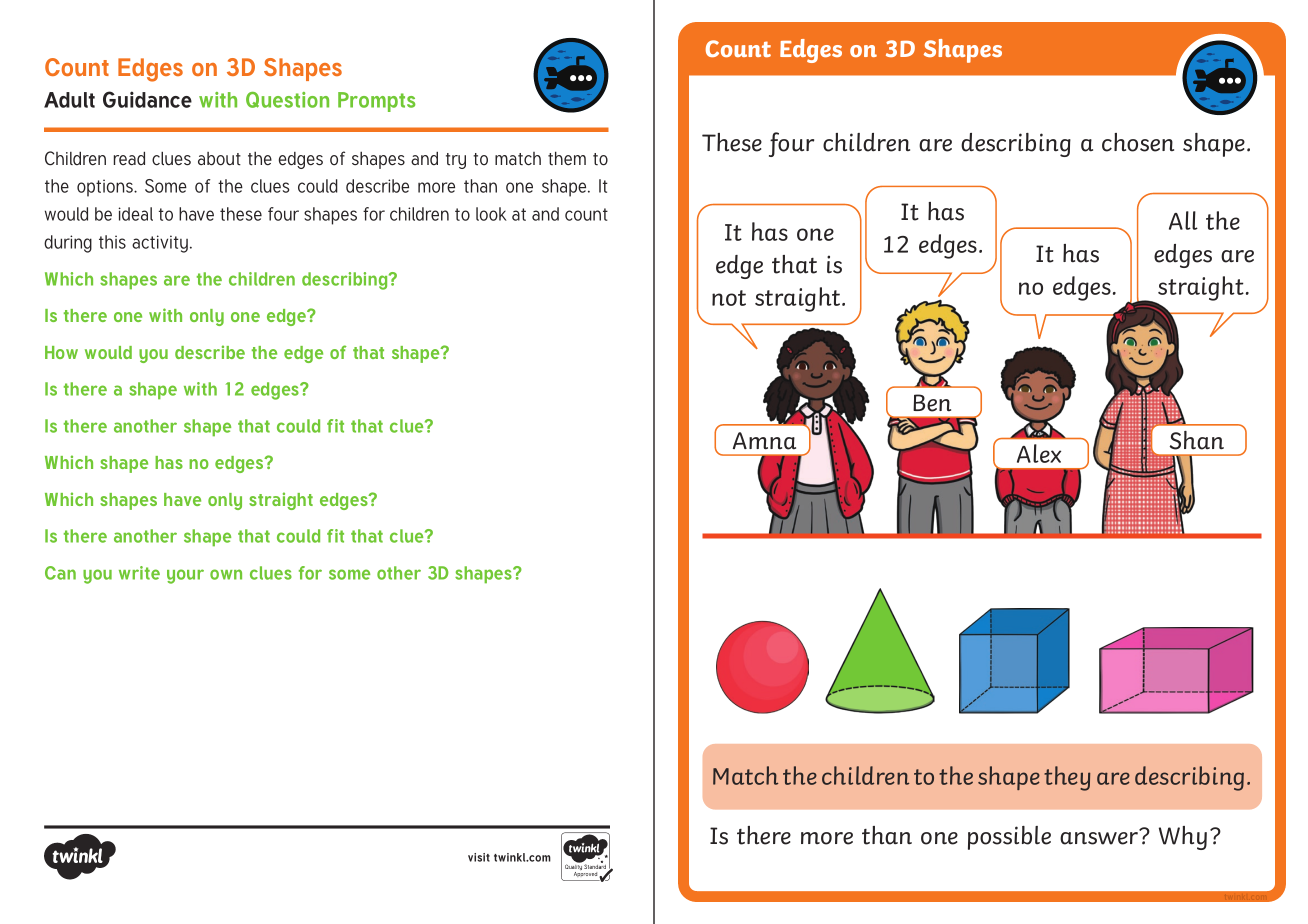 The height and width of the screenshot is (924, 1308). What do you see at coordinates (1138, 142) in the screenshot?
I see `chosen` at bounding box center [1138, 142].
